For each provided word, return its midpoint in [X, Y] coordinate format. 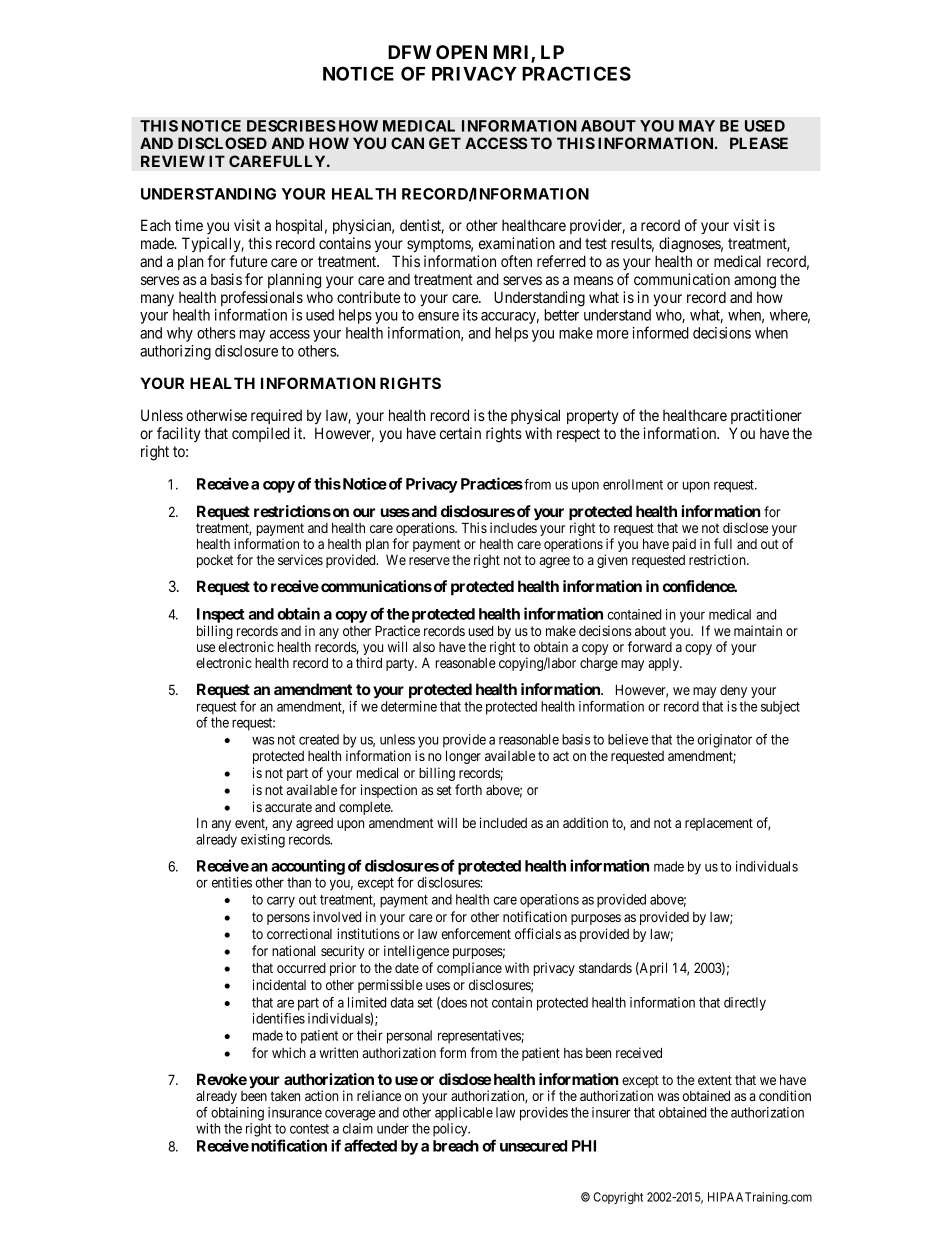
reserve [429, 561]
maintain [758, 630]
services [300, 559]
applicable [464, 1114]
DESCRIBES [291, 126]
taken [285, 1096]
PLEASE [759, 143]
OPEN [461, 52]
